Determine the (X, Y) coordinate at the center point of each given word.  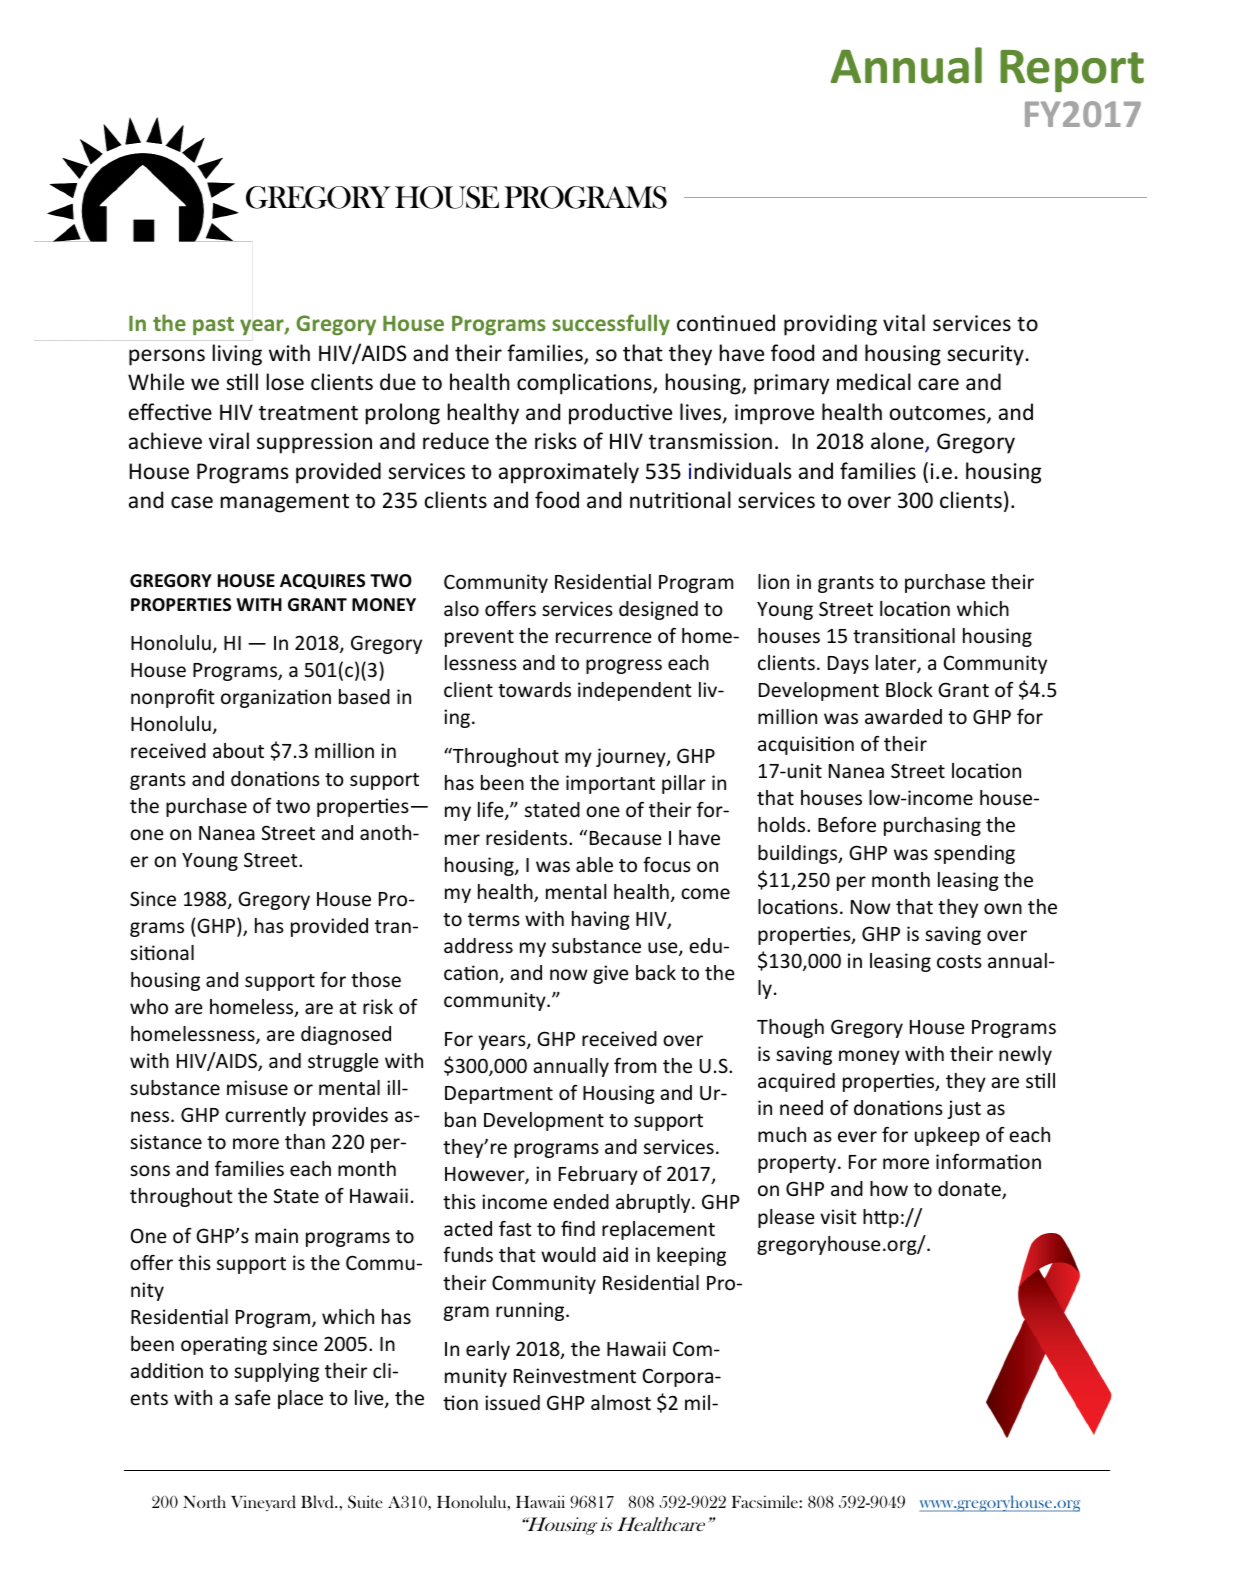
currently (265, 1116)
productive (620, 414)
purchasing (932, 826)
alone (898, 442)
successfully (611, 324)
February (598, 1175)
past (213, 326)
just (964, 1109)
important (610, 784)
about (238, 750)
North (204, 1501)
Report (1072, 71)
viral (229, 440)
